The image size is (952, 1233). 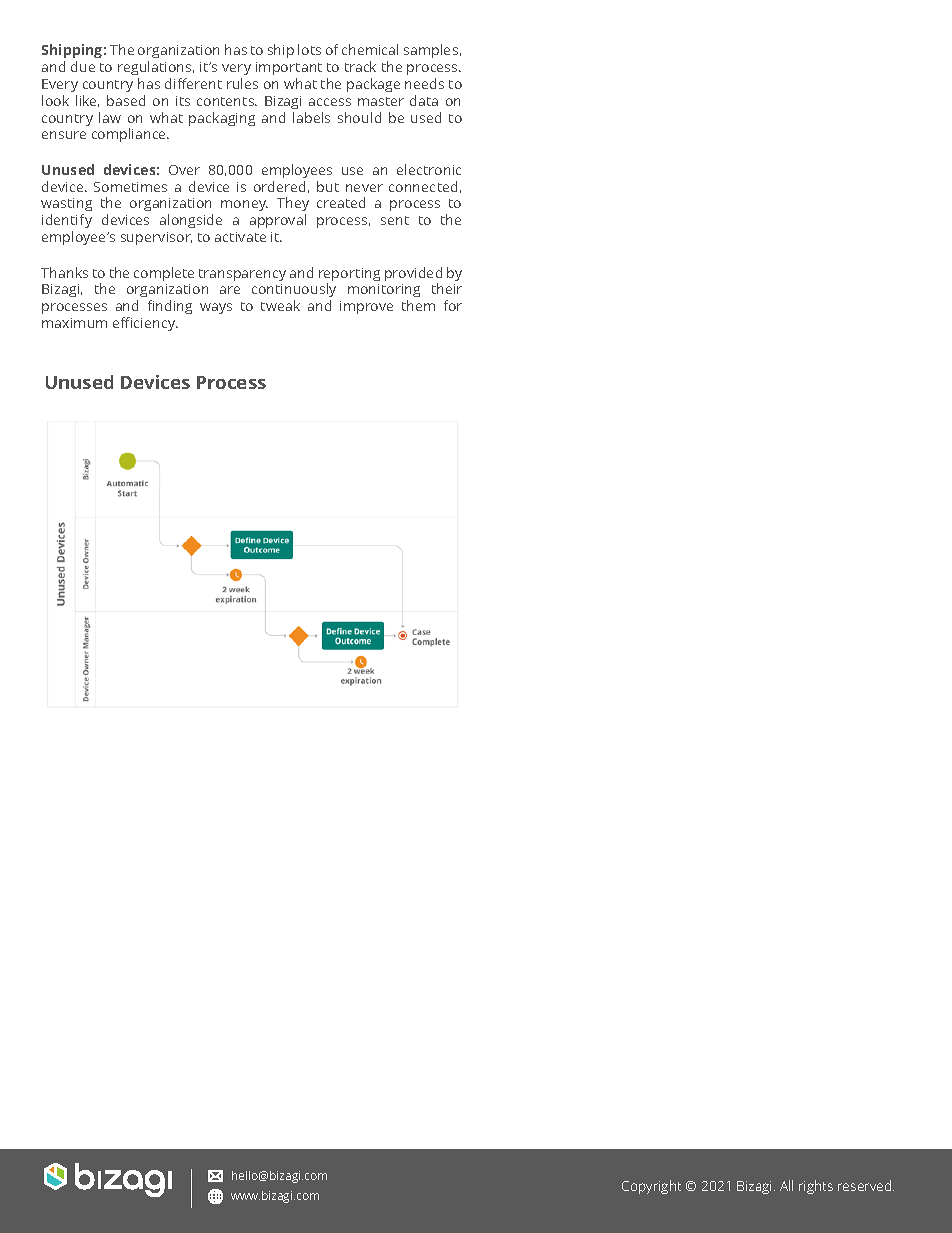 What do you see at coordinates (424, 100) in the screenshot?
I see `data` at bounding box center [424, 100].
